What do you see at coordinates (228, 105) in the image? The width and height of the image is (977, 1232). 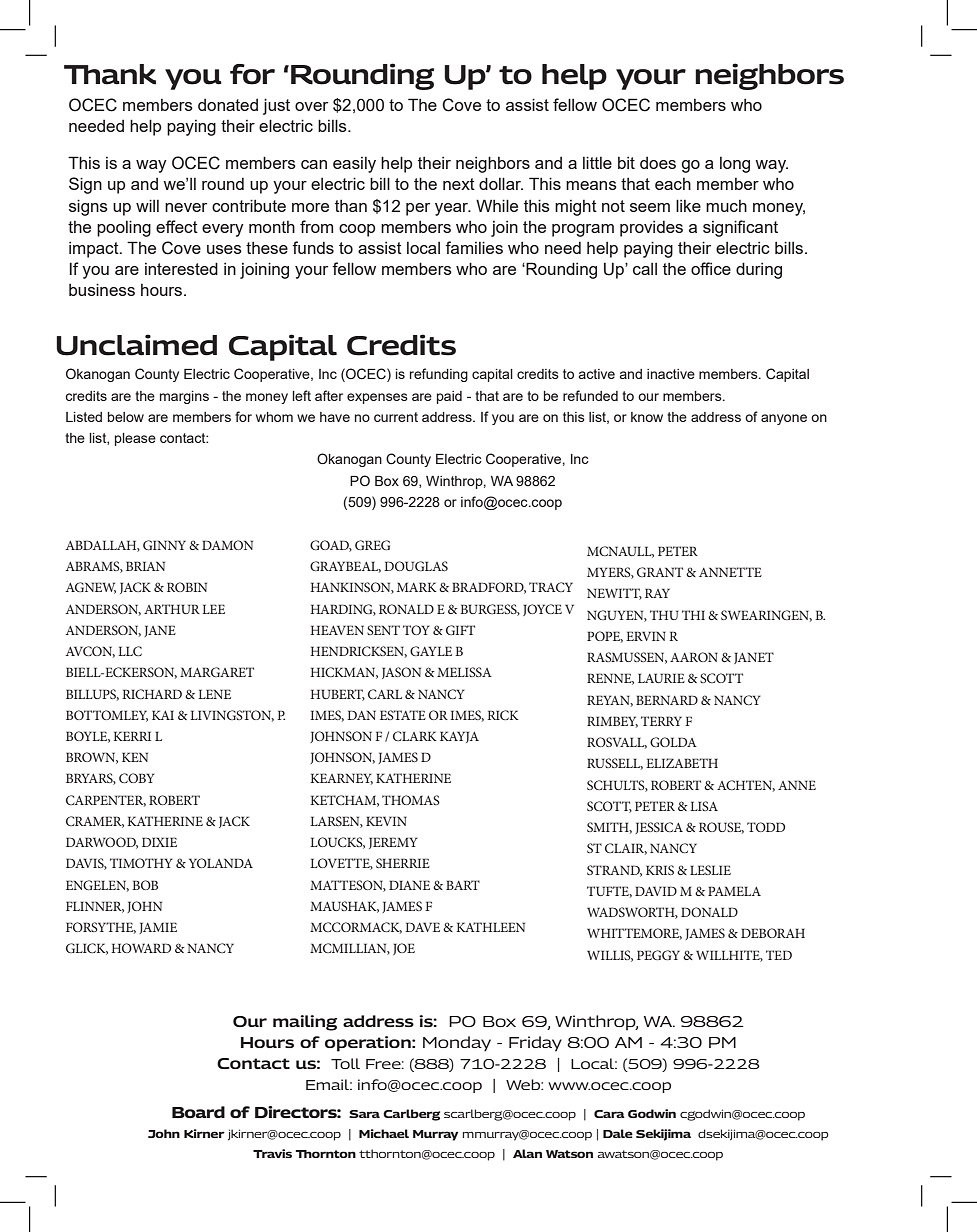 I see `donated` at bounding box center [228, 105].
